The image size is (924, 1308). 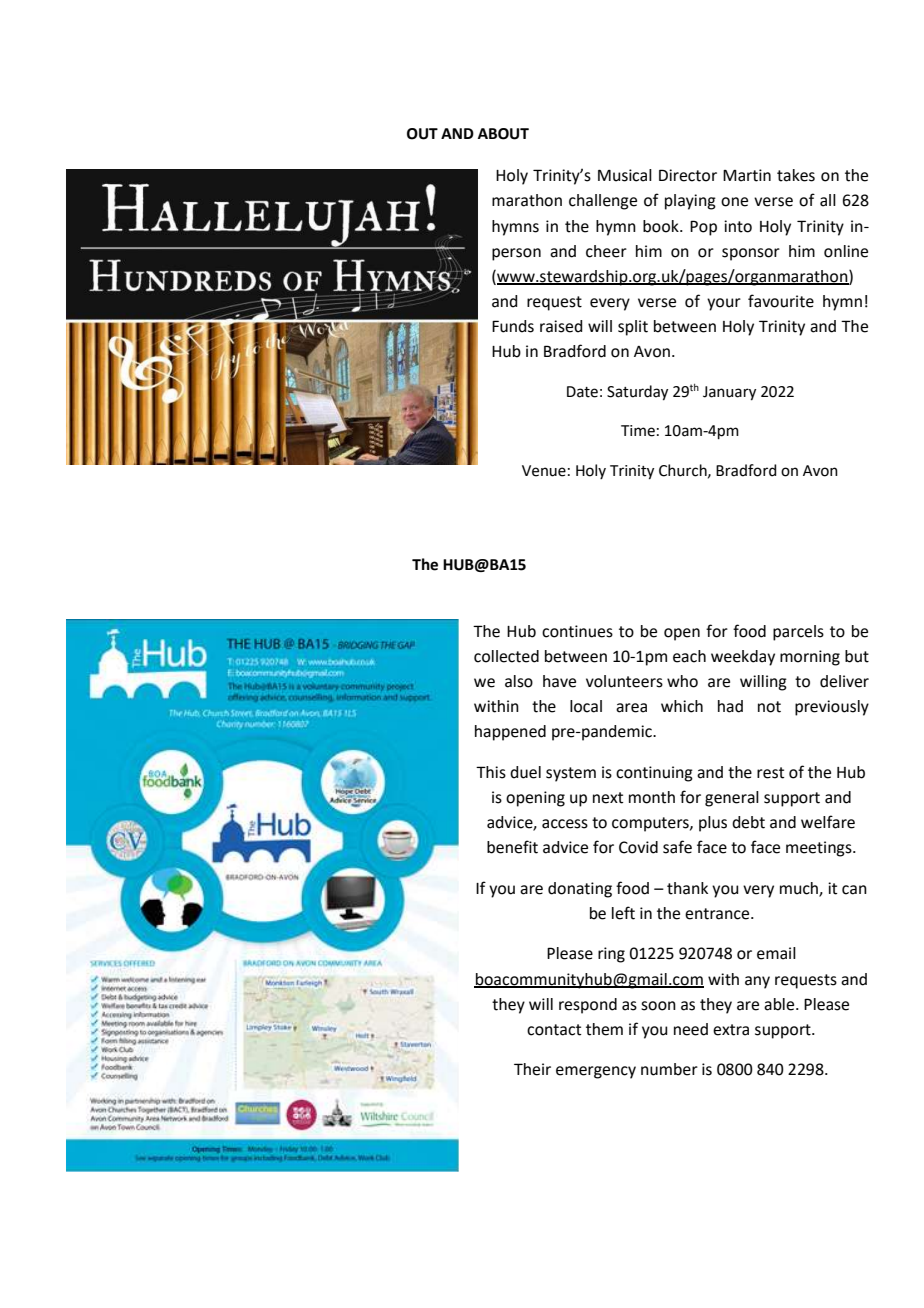 I want to click on number, so click(x=669, y=1069).
